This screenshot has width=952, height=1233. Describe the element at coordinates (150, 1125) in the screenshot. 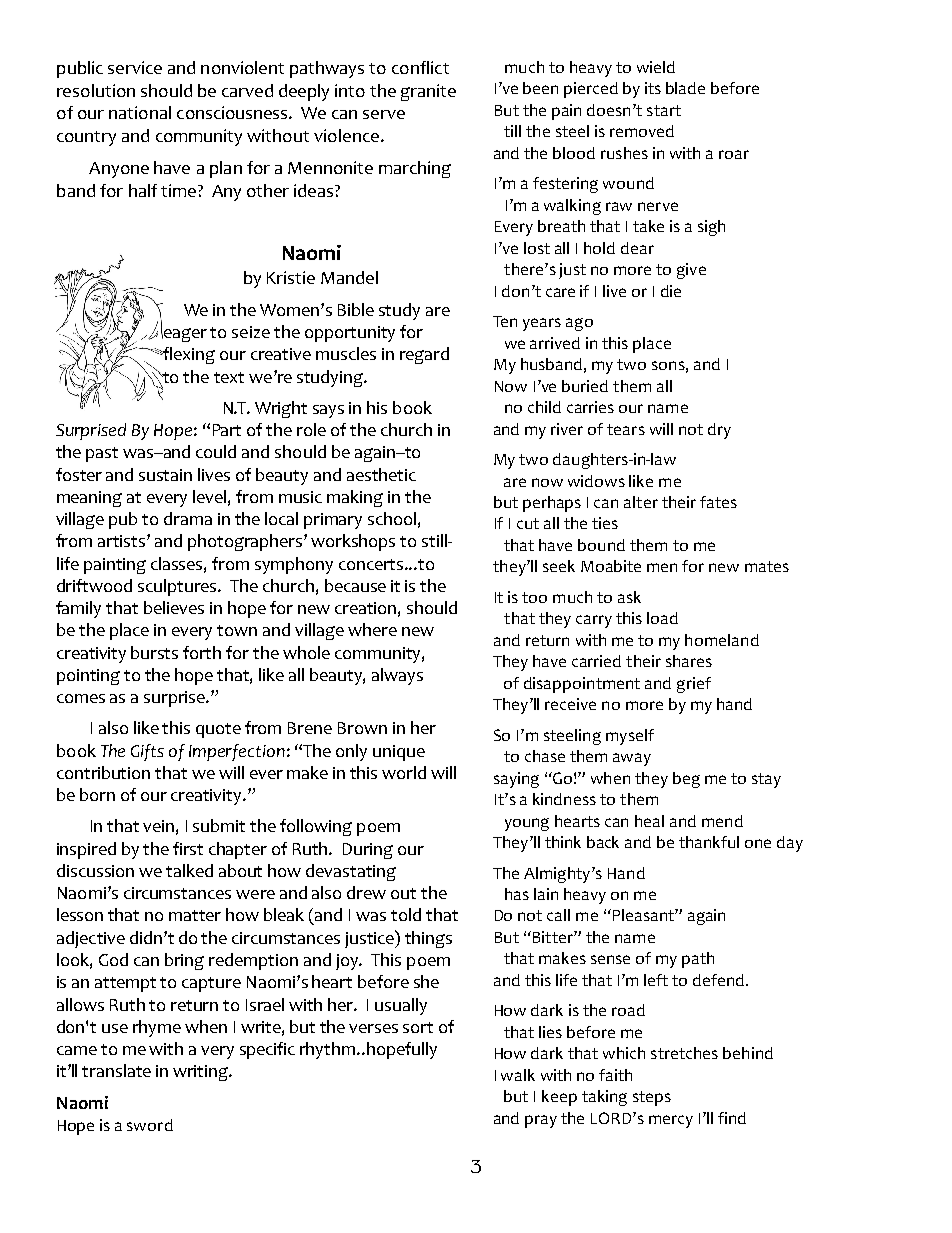

I see `sword` at that location.
